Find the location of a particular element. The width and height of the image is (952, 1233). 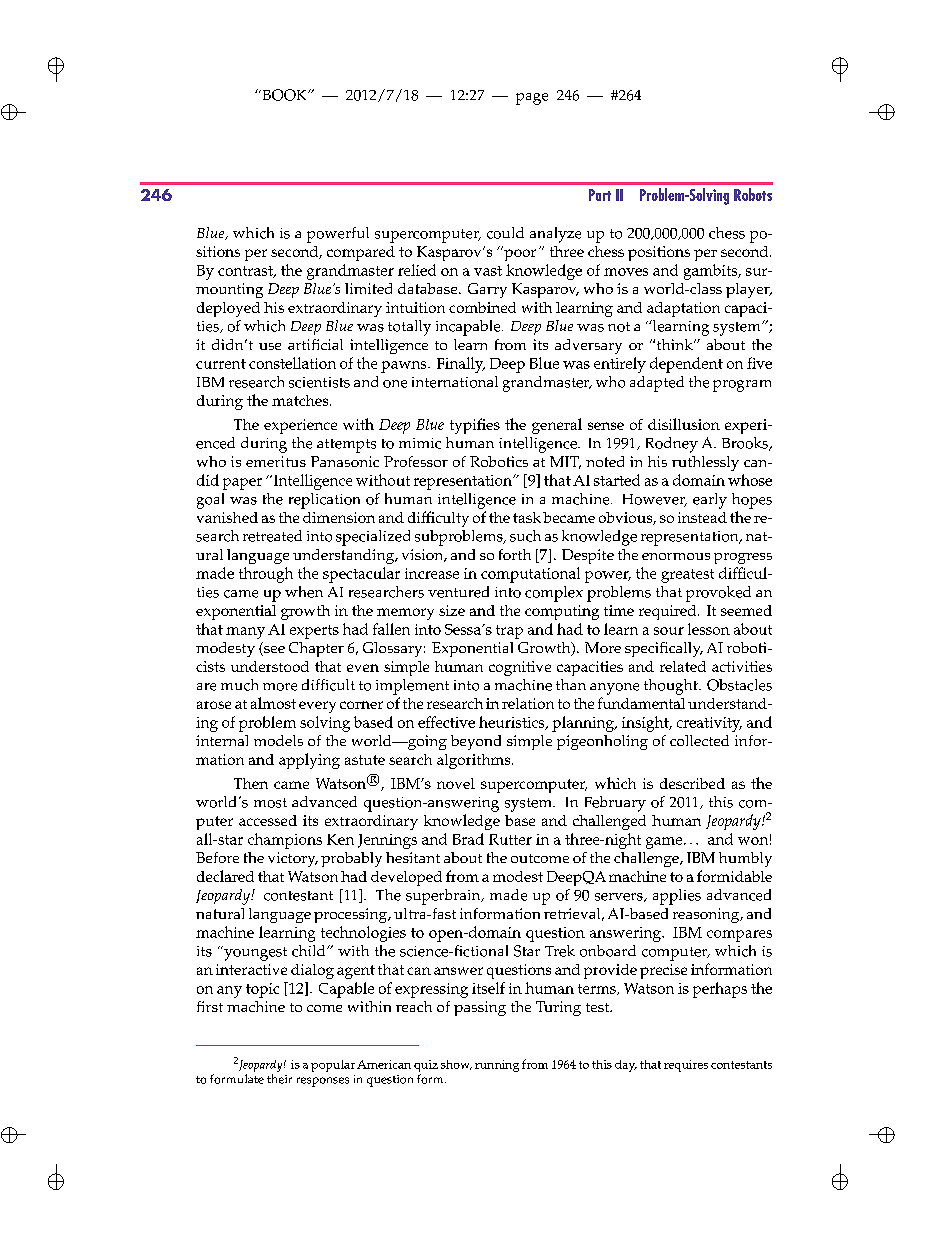

their is located at coordinates (279, 1079).
